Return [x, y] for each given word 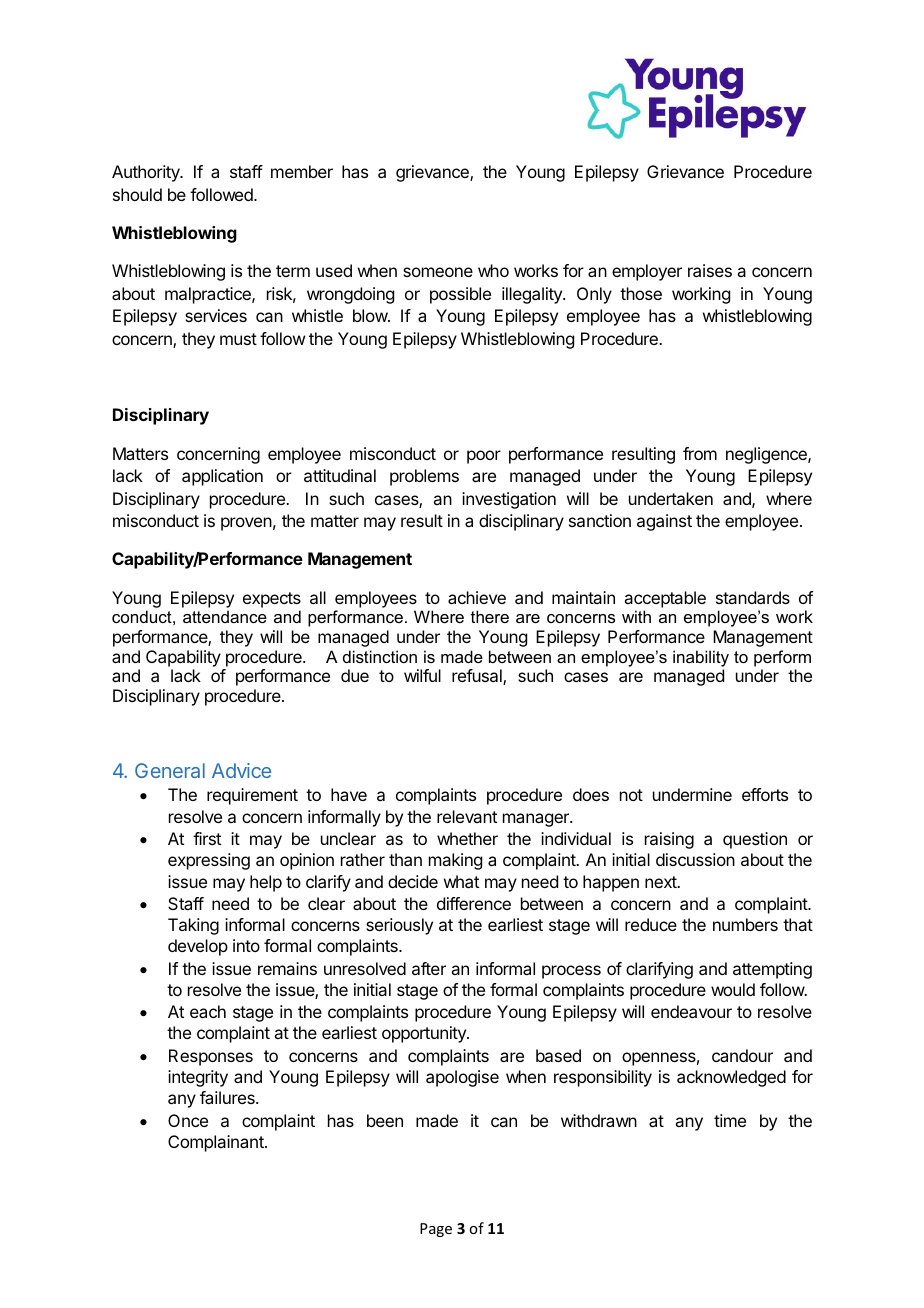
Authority [147, 173]
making [455, 861]
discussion [695, 859]
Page [436, 1230]
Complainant [217, 1143]
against [664, 522]
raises [710, 270]
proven [246, 524]
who [493, 270]
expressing [209, 861]
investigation [509, 500]
